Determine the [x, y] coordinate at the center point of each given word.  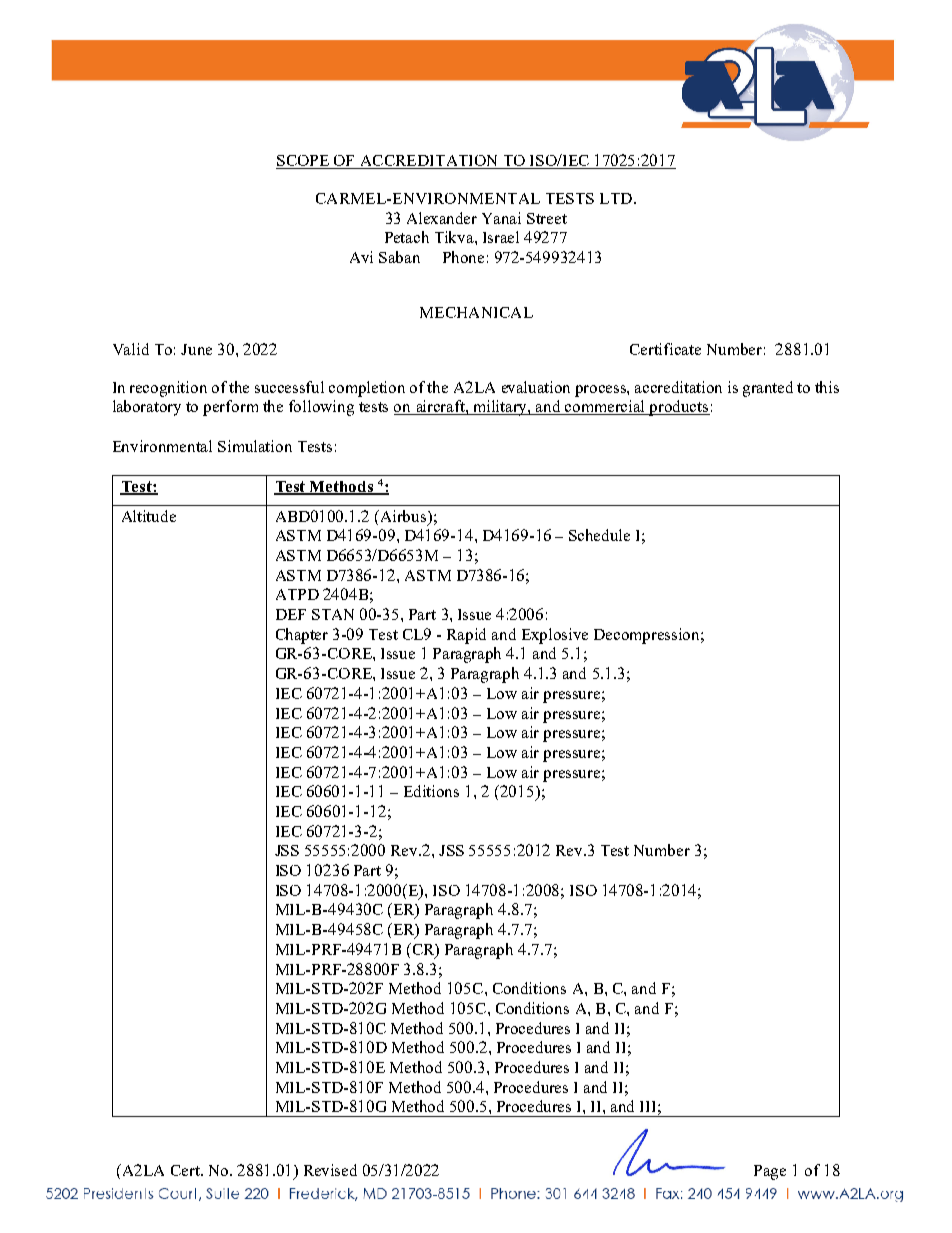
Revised [330, 1170]
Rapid [466, 636]
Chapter [302, 636]
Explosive [555, 636]
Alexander [442, 218]
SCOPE [303, 162]
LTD [616, 198]
